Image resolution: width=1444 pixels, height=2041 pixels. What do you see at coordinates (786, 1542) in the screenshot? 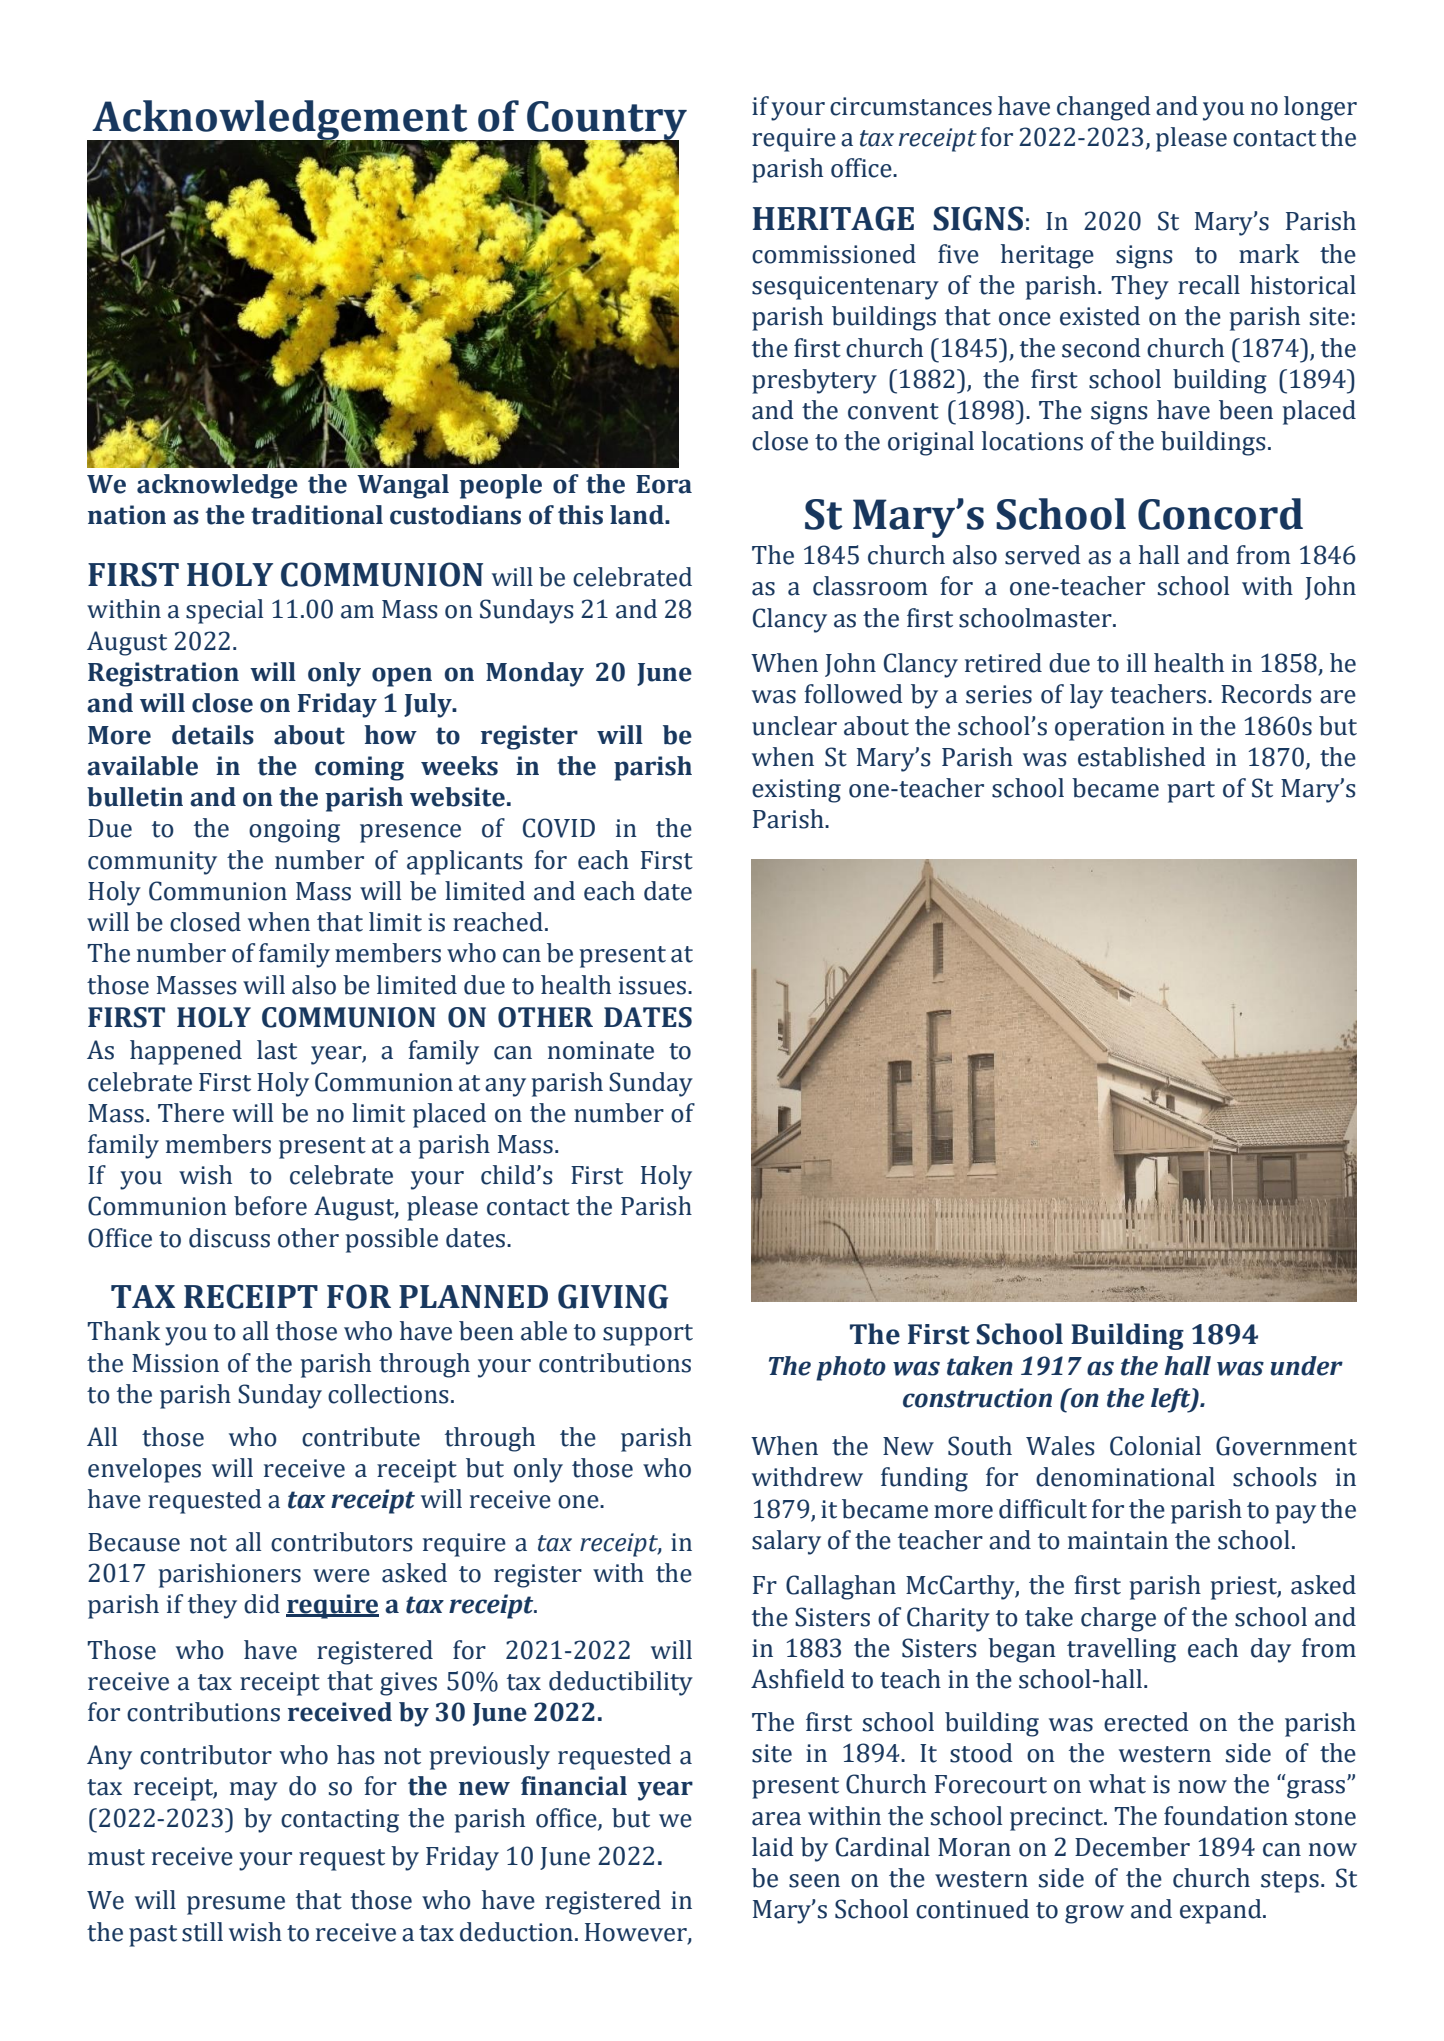
I see `salary` at bounding box center [786, 1542].
